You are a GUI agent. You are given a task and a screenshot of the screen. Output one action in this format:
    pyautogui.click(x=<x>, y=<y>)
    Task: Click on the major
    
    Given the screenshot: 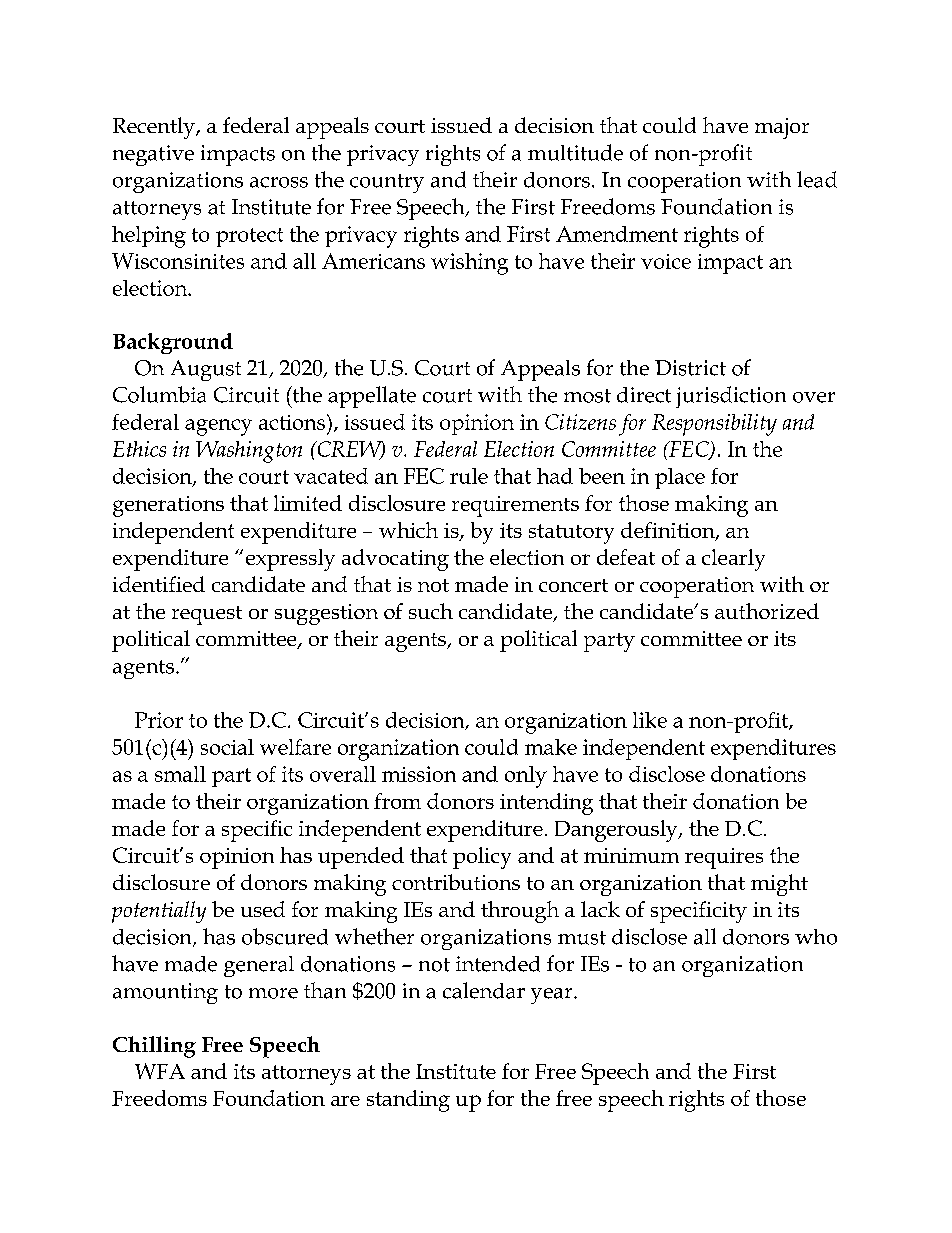 What is the action you would take?
    pyautogui.click(x=782, y=128)
